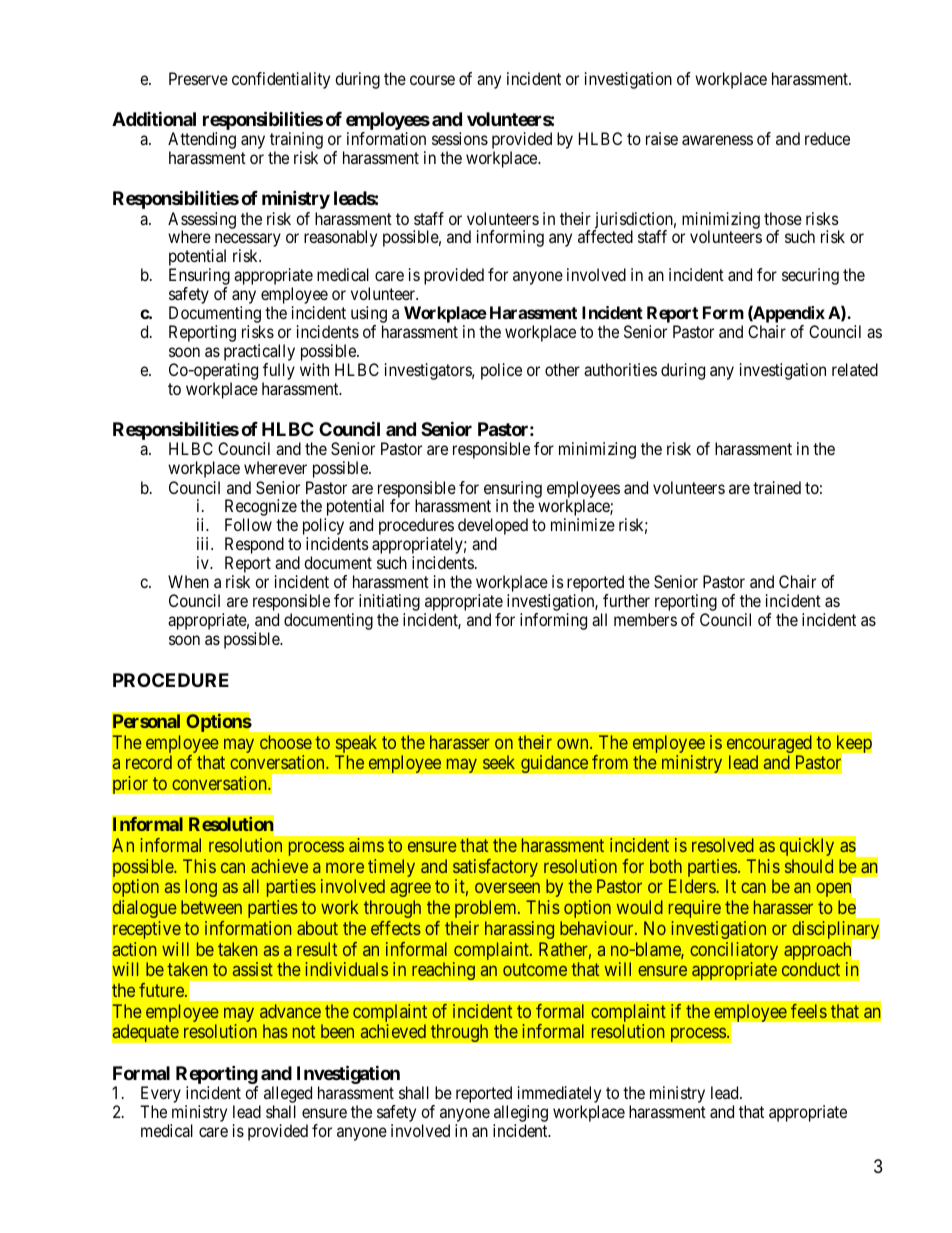  What do you see at coordinates (188, 581) in the page?
I see `When` at bounding box center [188, 581].
